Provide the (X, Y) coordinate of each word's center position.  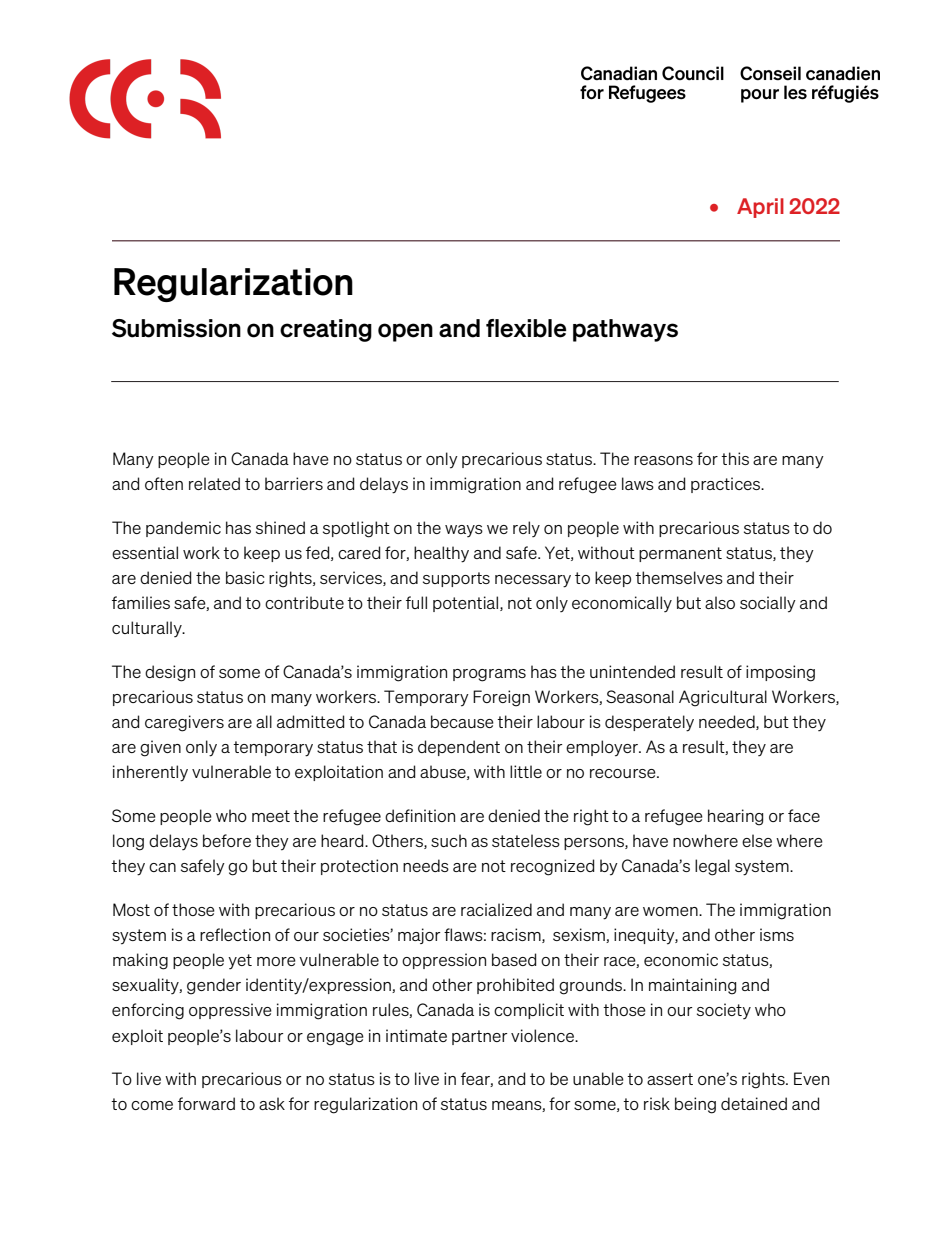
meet (271, 816)
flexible (526, 328)
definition (420, 815)
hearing (735, 817)
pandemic (183, 529)
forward (206, 1103)
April (760, 208)
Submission (176, 328)
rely (526, 529)
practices (727, 485)
